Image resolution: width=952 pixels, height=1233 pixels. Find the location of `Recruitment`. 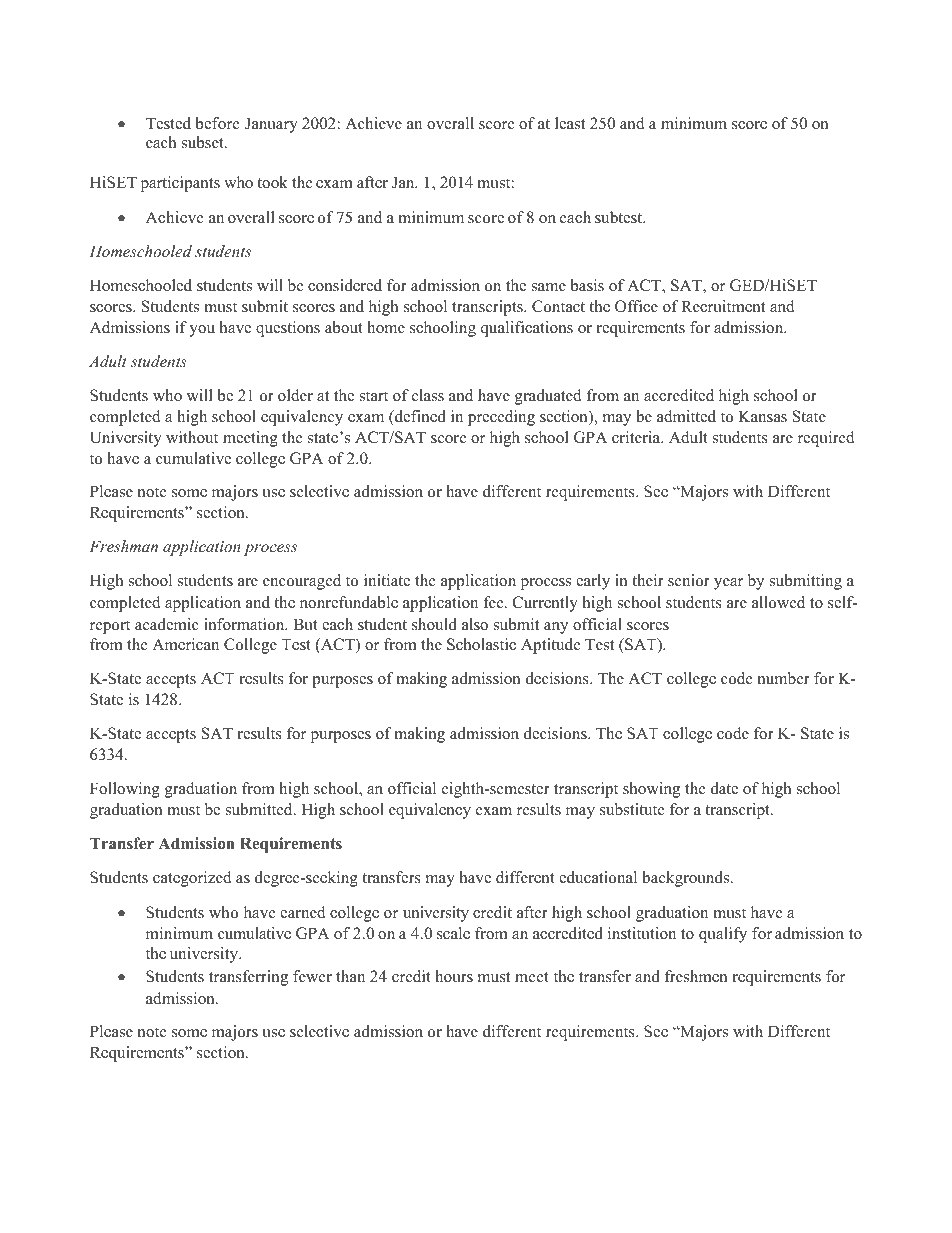

Recruitment is located at coordinates (723, 306).
